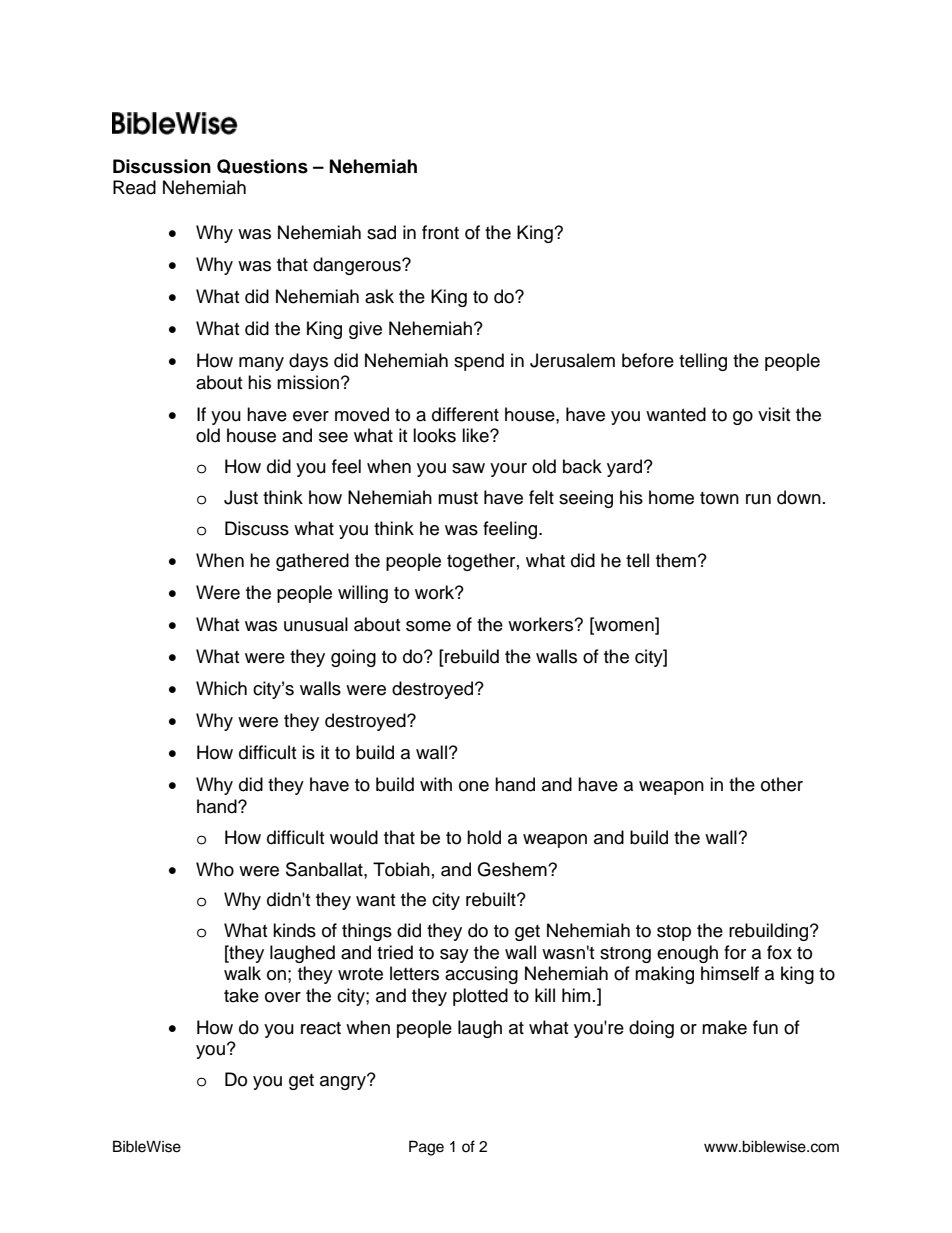 The width and height of the document is (952, 1233). What do you see at coordinates (648, 360) in the document?
I see `before` at bounding box center [648, 360].
